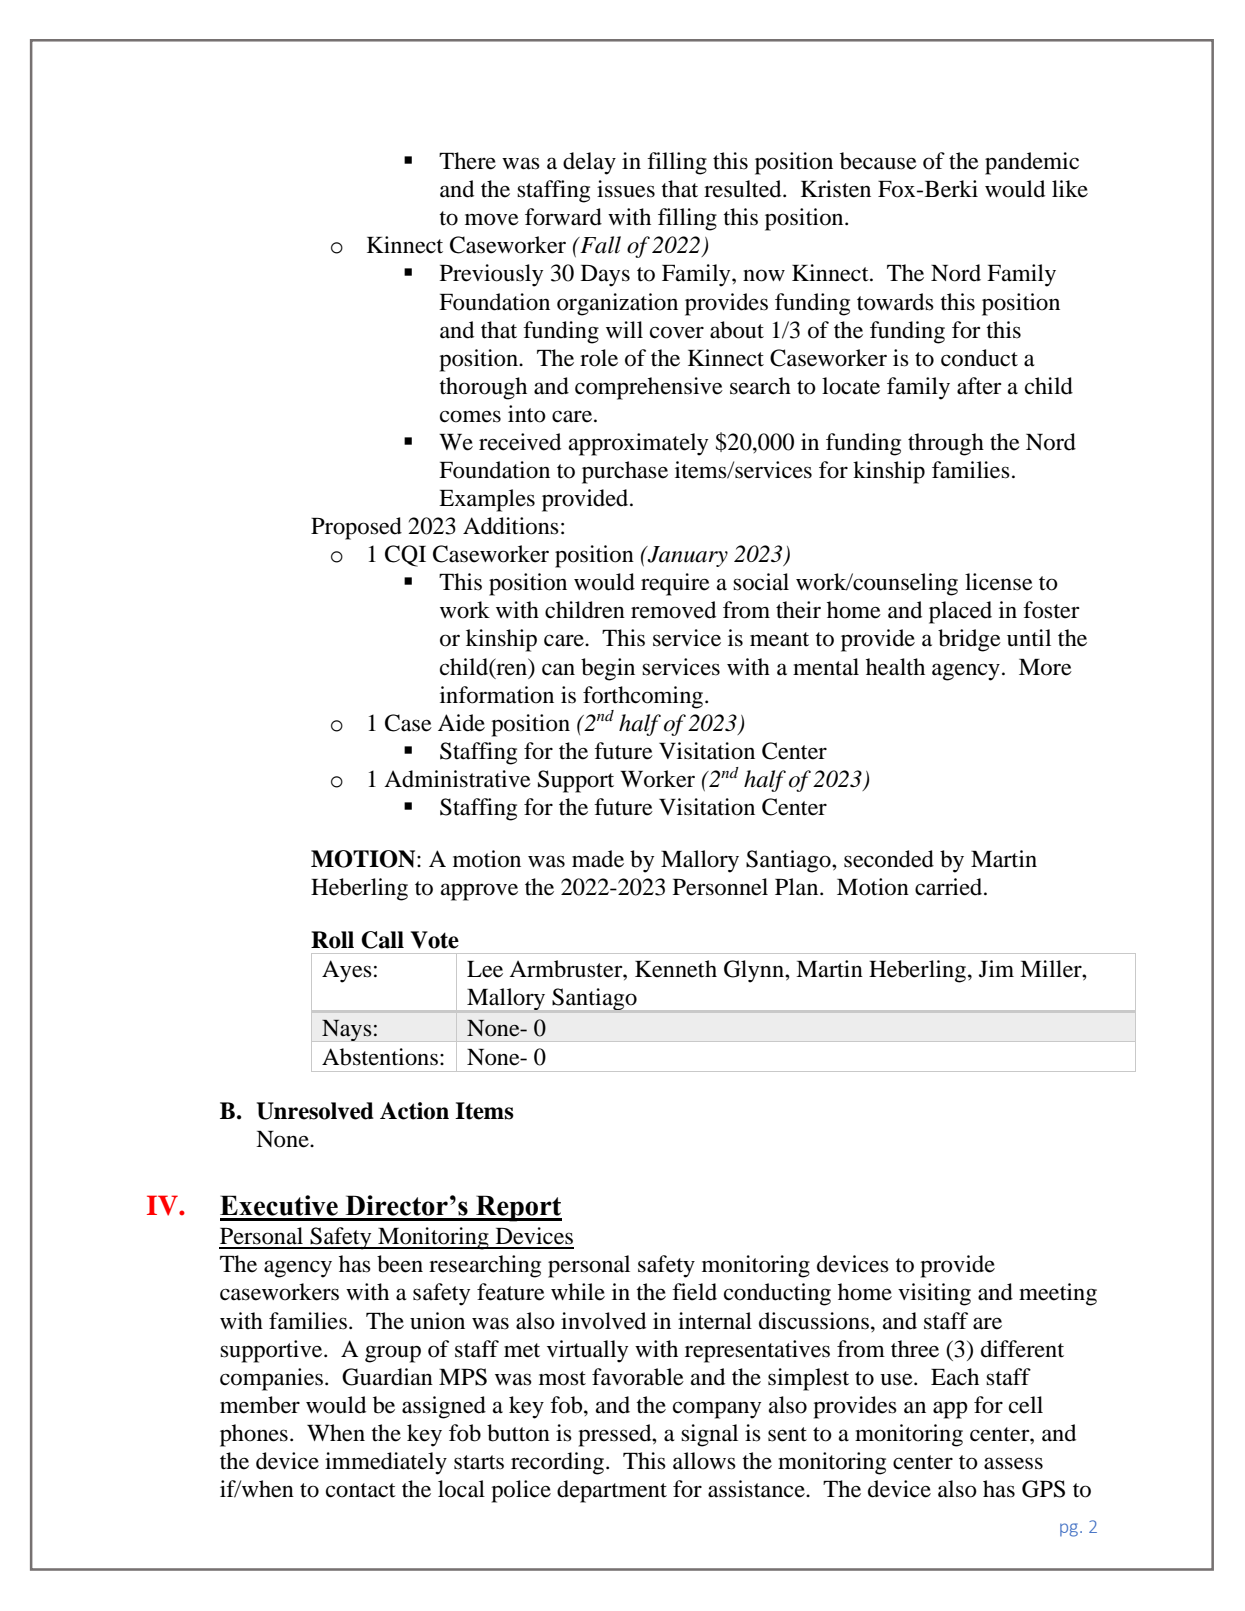  Describe the element at coordinates (356, 528) in the page. I see `Proposed` at that location.
